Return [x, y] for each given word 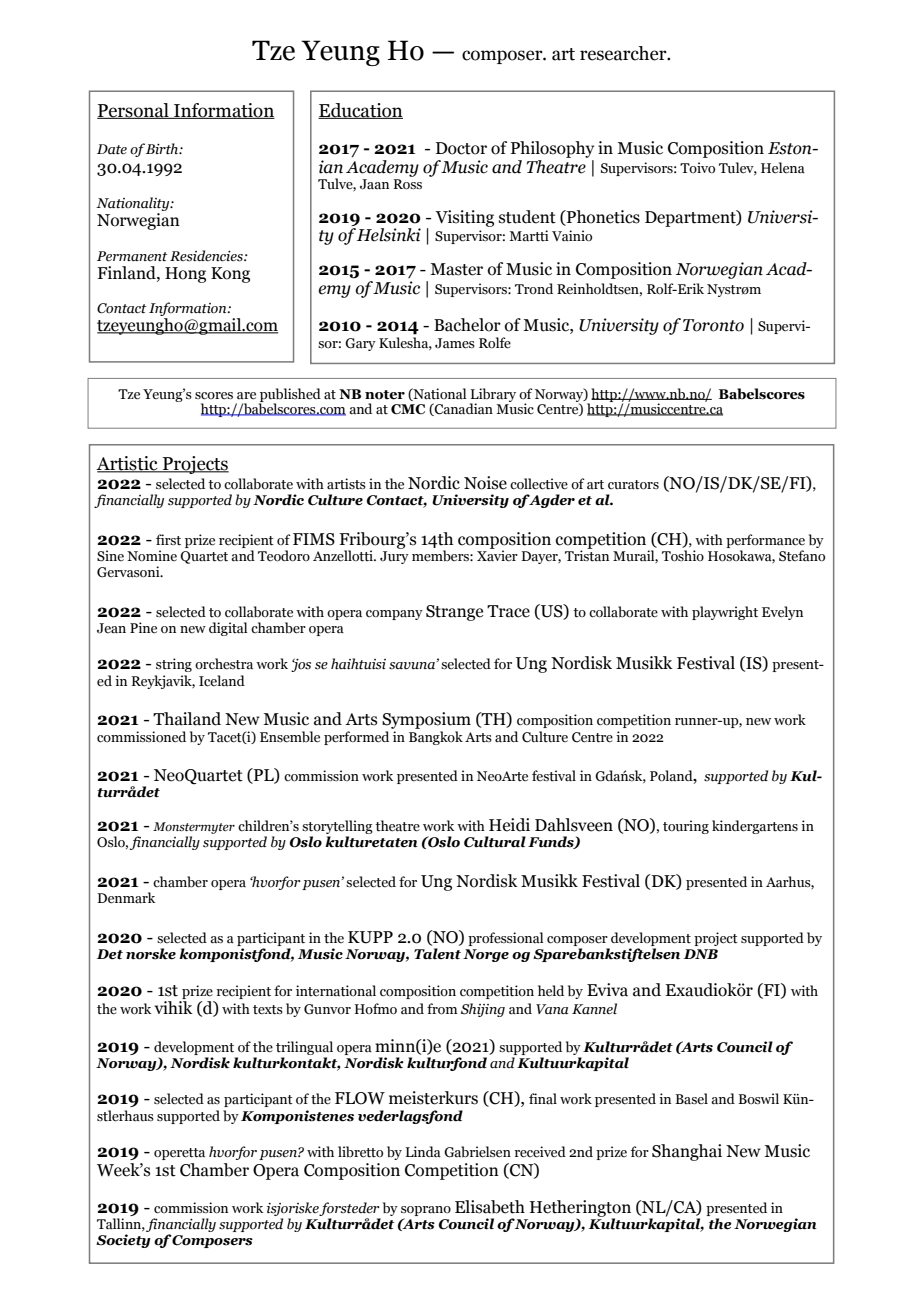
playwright [725, 613]
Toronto [713, 325]
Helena [783, 168]
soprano [426, 1212]
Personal [134, 111]
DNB [701, 954]
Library [493, 396]
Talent [437, 954]
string [174, 665]
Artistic [128, 464]
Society [123, 1241]
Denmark [126, 898]
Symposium [426, 720]
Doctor [461, 148]
